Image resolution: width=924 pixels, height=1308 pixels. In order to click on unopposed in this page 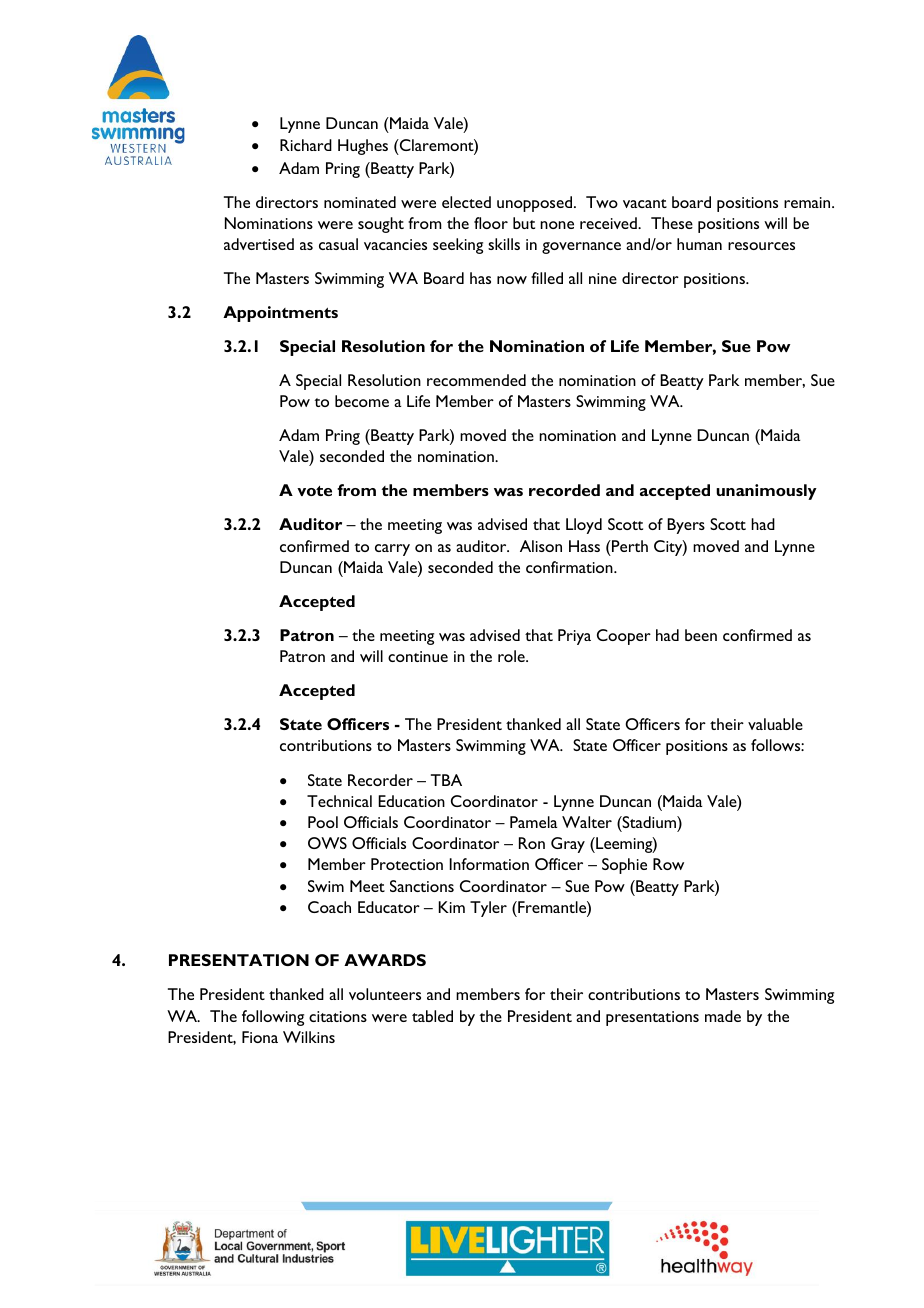, I will do `click(536, 204)`.
